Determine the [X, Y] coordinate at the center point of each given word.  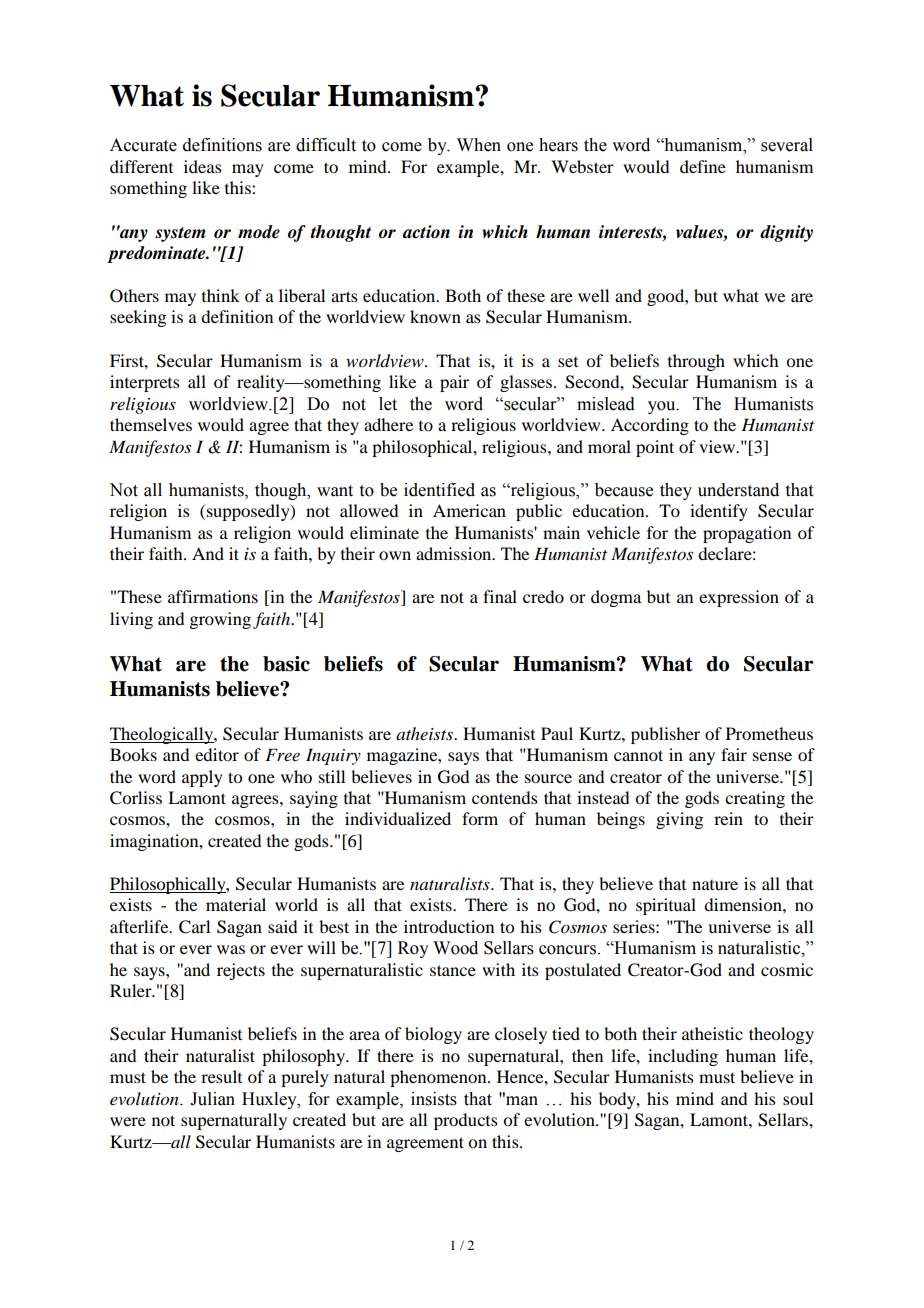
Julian [212, 1099]
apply [202, 778]
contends [505, 797]
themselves [151, 424]
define [703, 166]
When [479, 145]
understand [738, 490]
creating [755, 799]
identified [439, 490]
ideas [203, 166]
